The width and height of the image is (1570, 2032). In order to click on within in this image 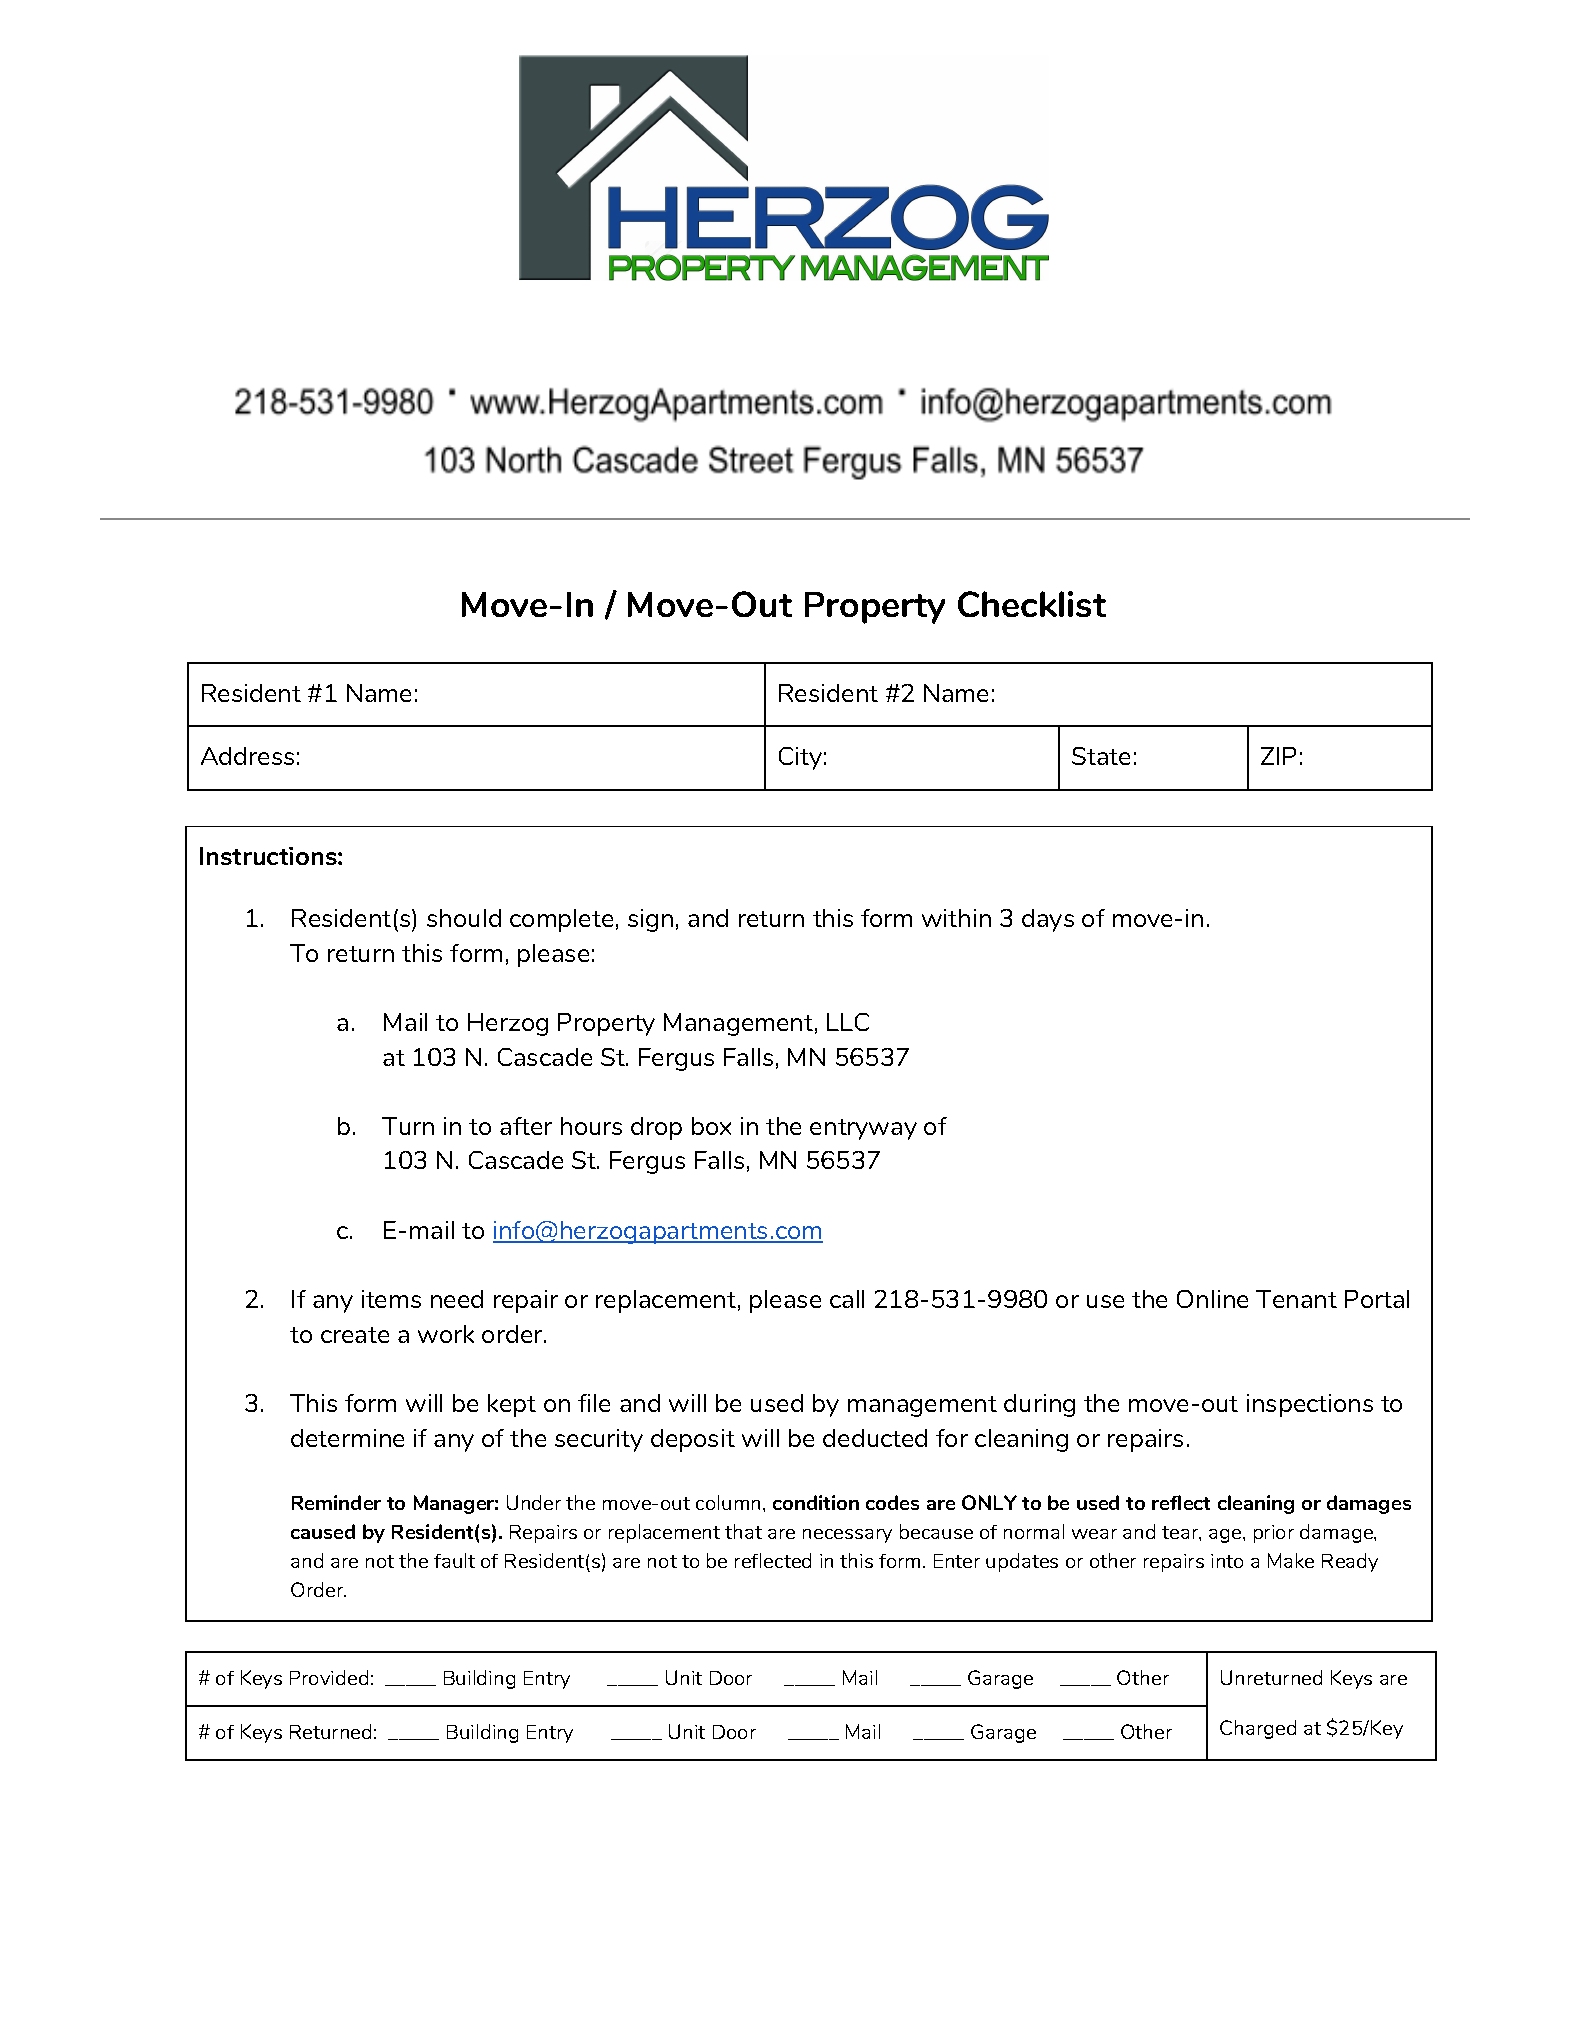, I will do `click(956, 918)`.
